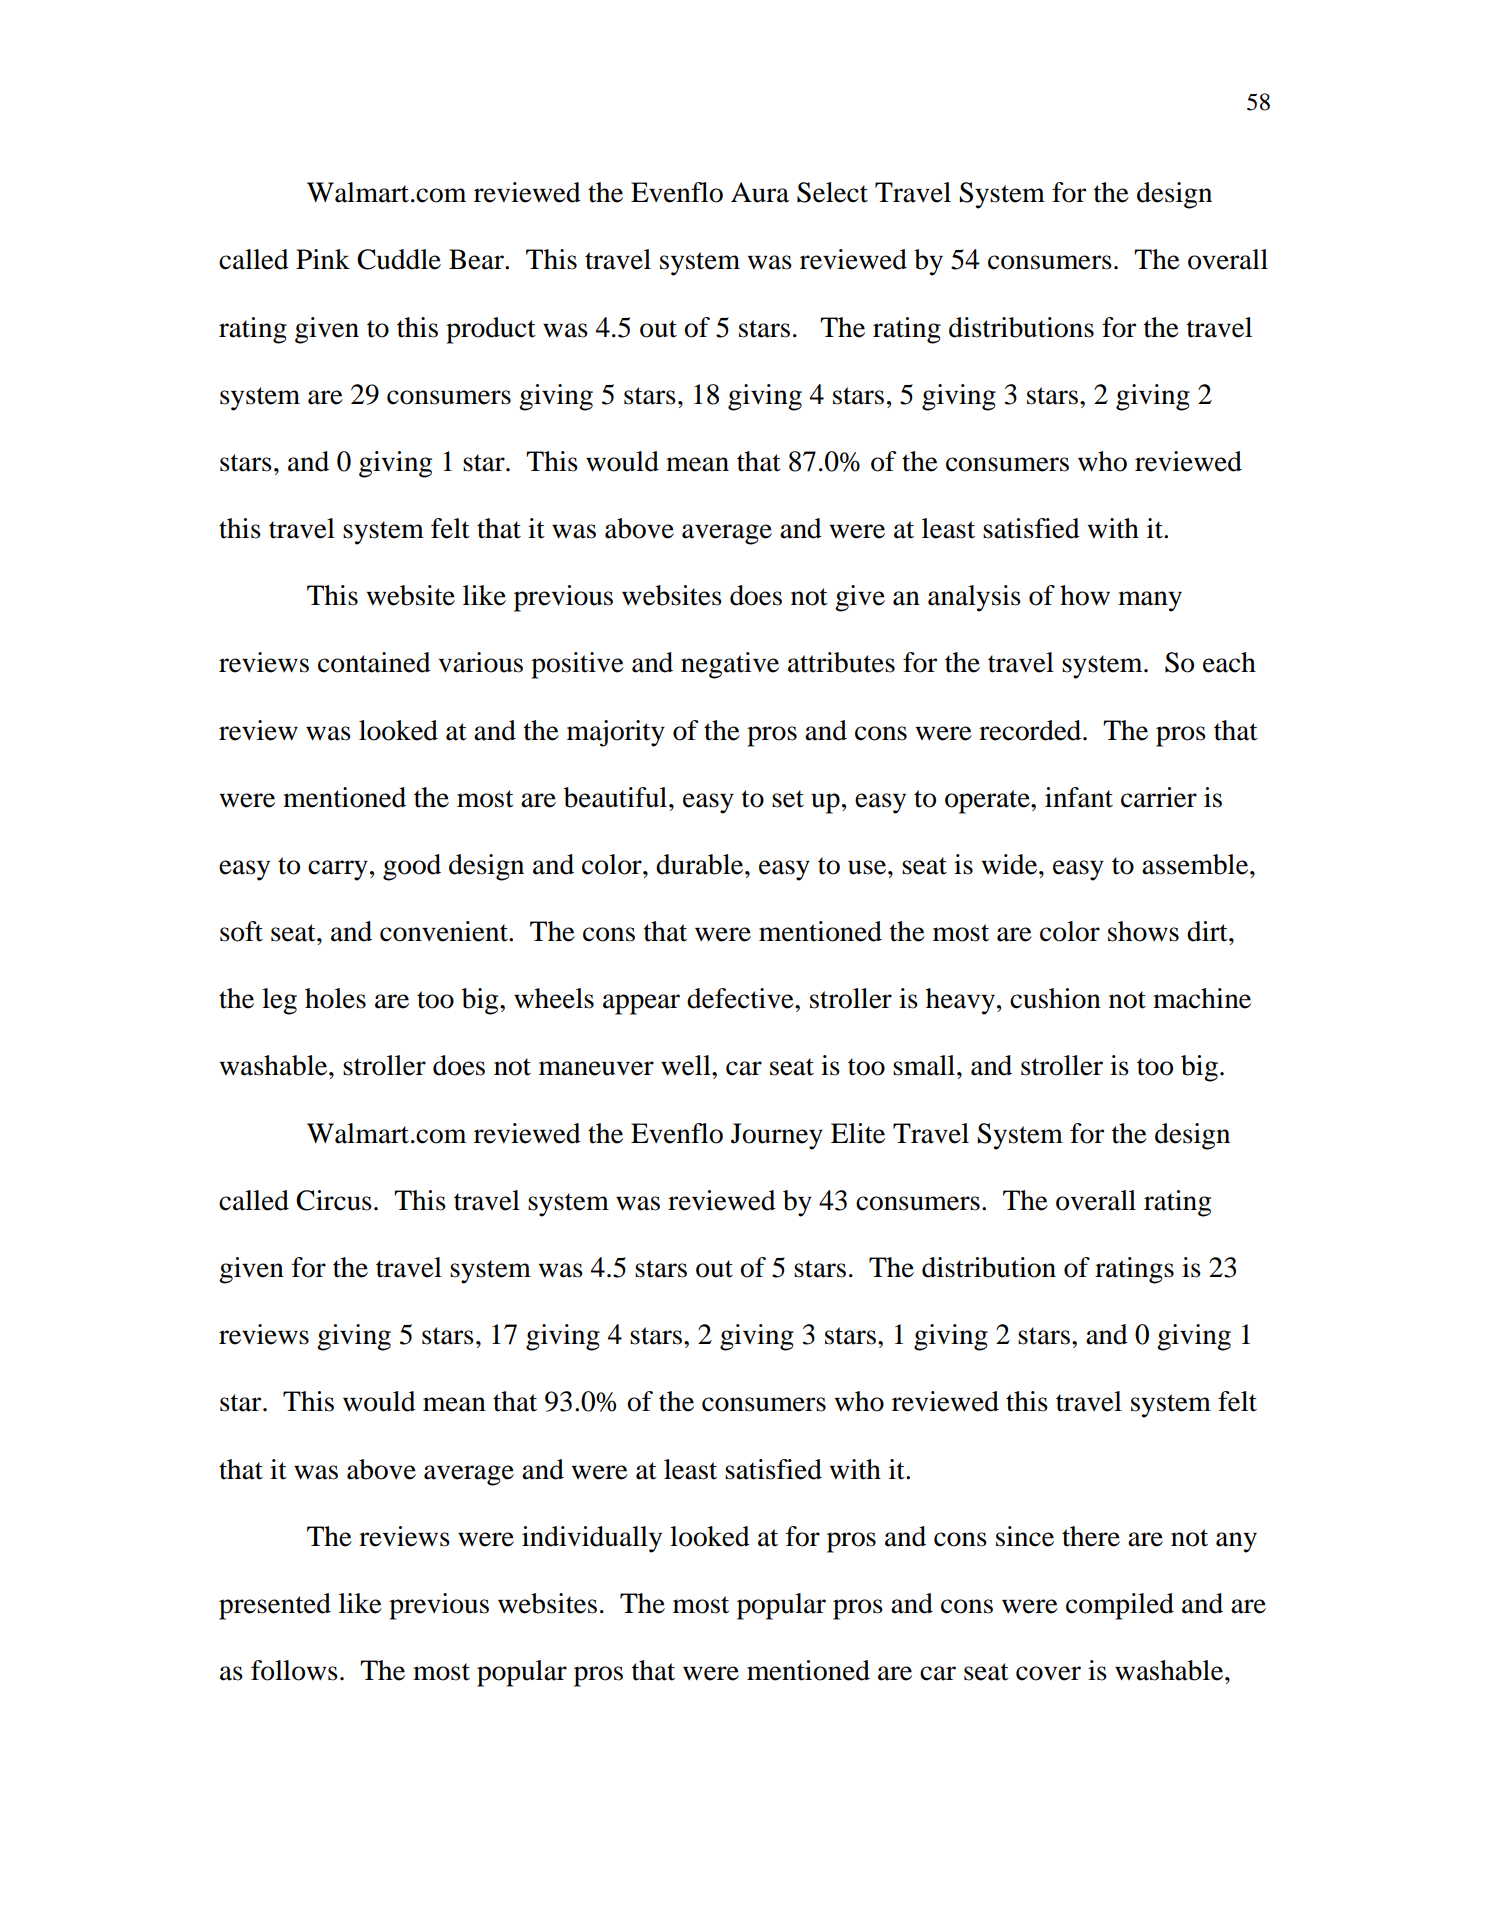 The image size is (1490, 1928). I want to click on follows, so click(294, 1670).
